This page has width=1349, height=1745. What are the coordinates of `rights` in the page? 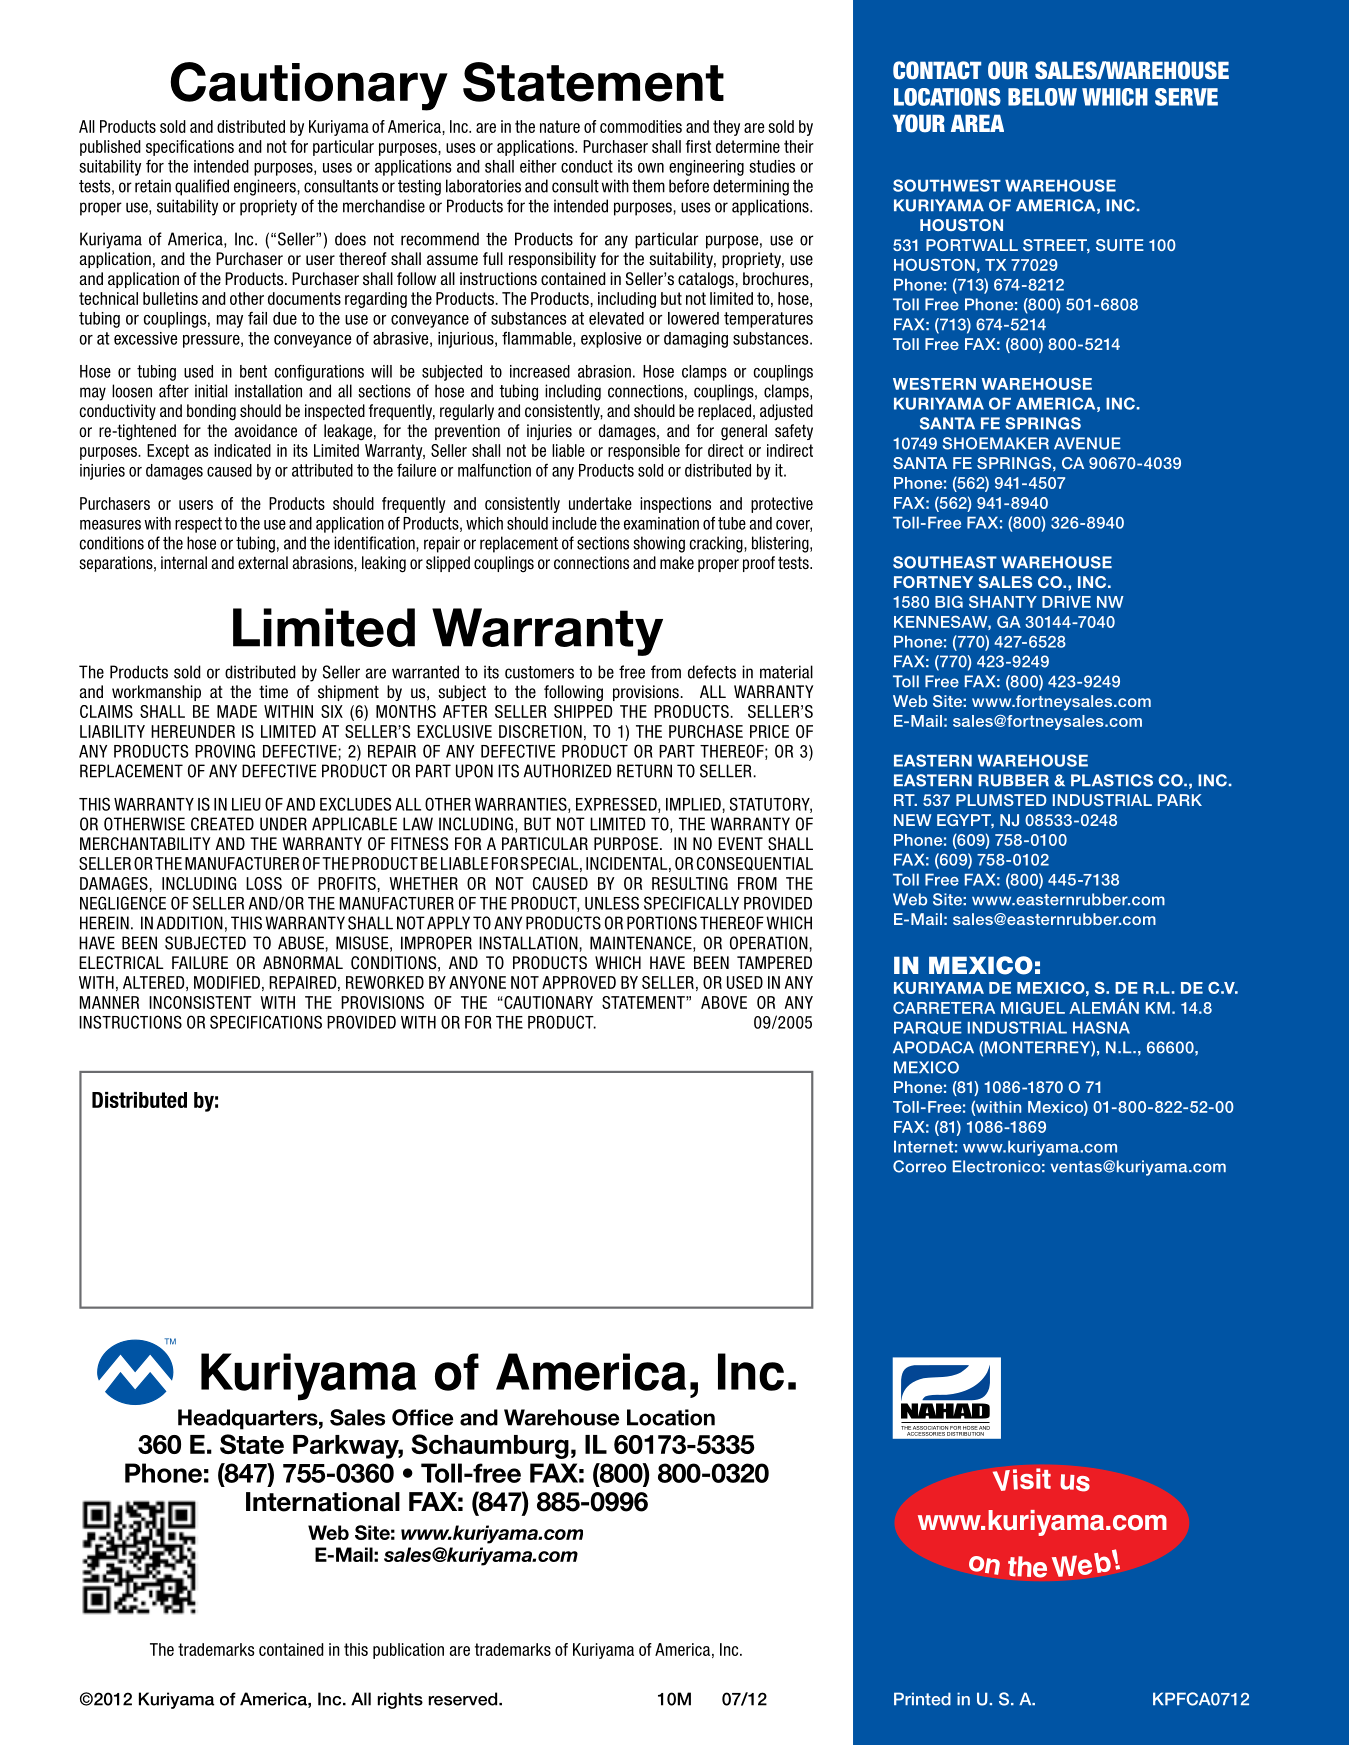 It's located at (400, 1700).
